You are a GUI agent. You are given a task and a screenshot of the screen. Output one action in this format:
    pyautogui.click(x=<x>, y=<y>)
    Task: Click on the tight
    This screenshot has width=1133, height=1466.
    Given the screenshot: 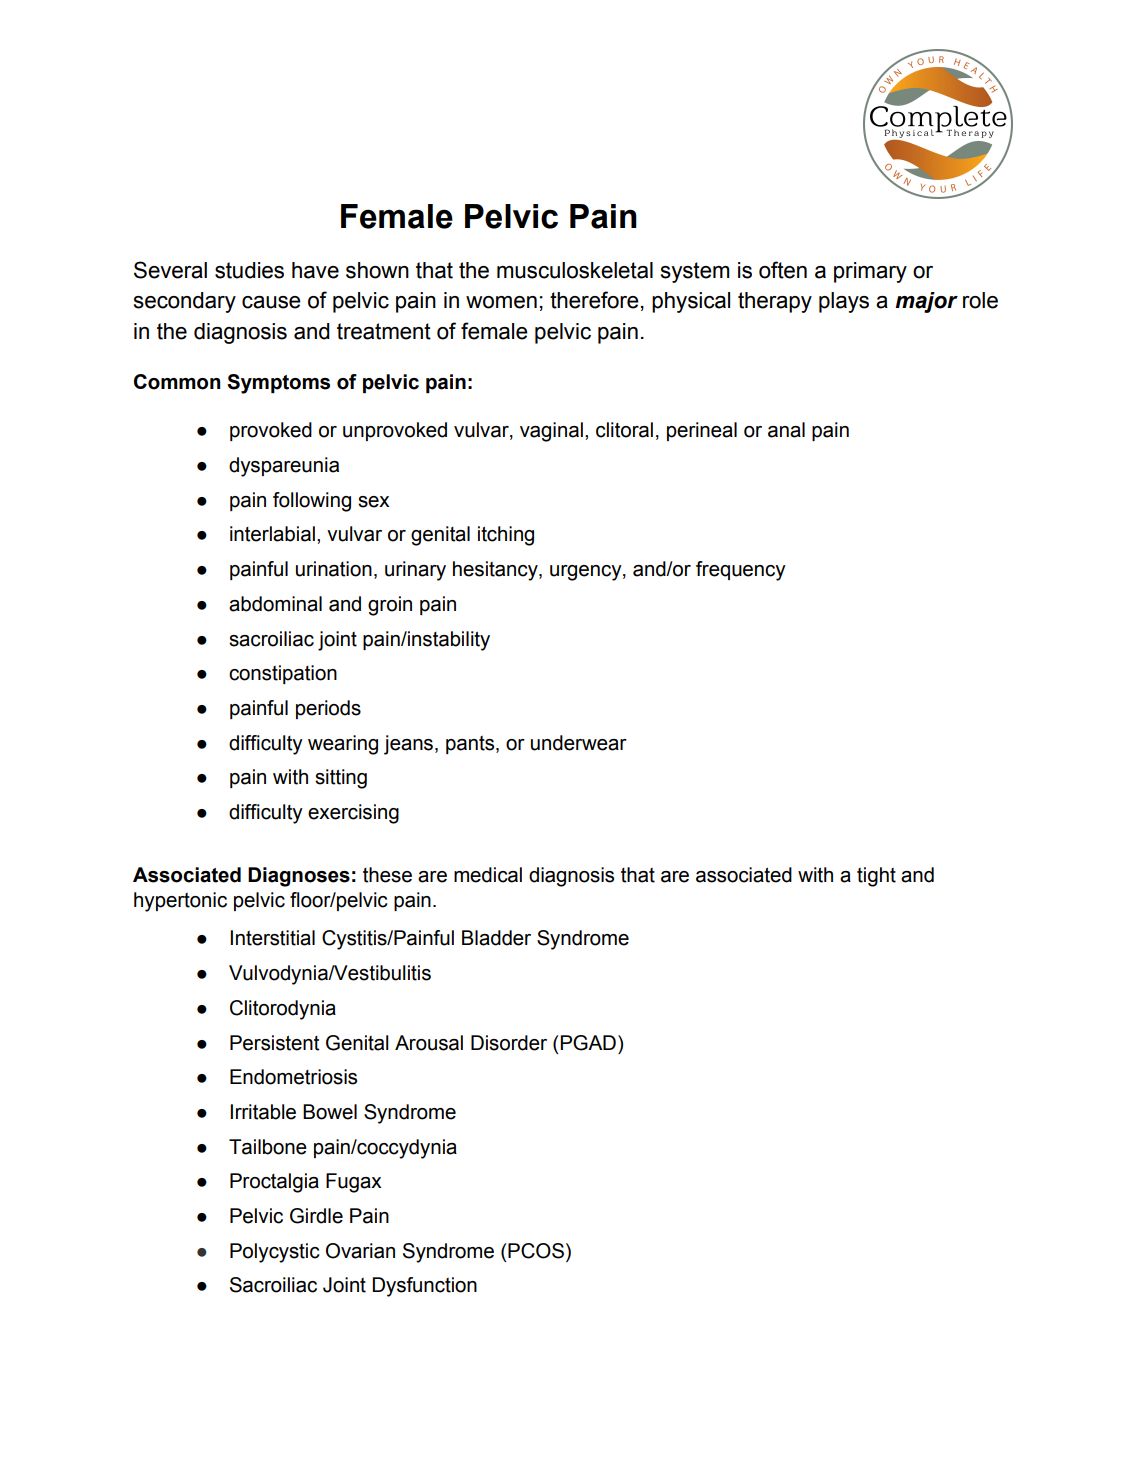 What is the action you would take?
    pyautogui.click(x=876, y=877)
